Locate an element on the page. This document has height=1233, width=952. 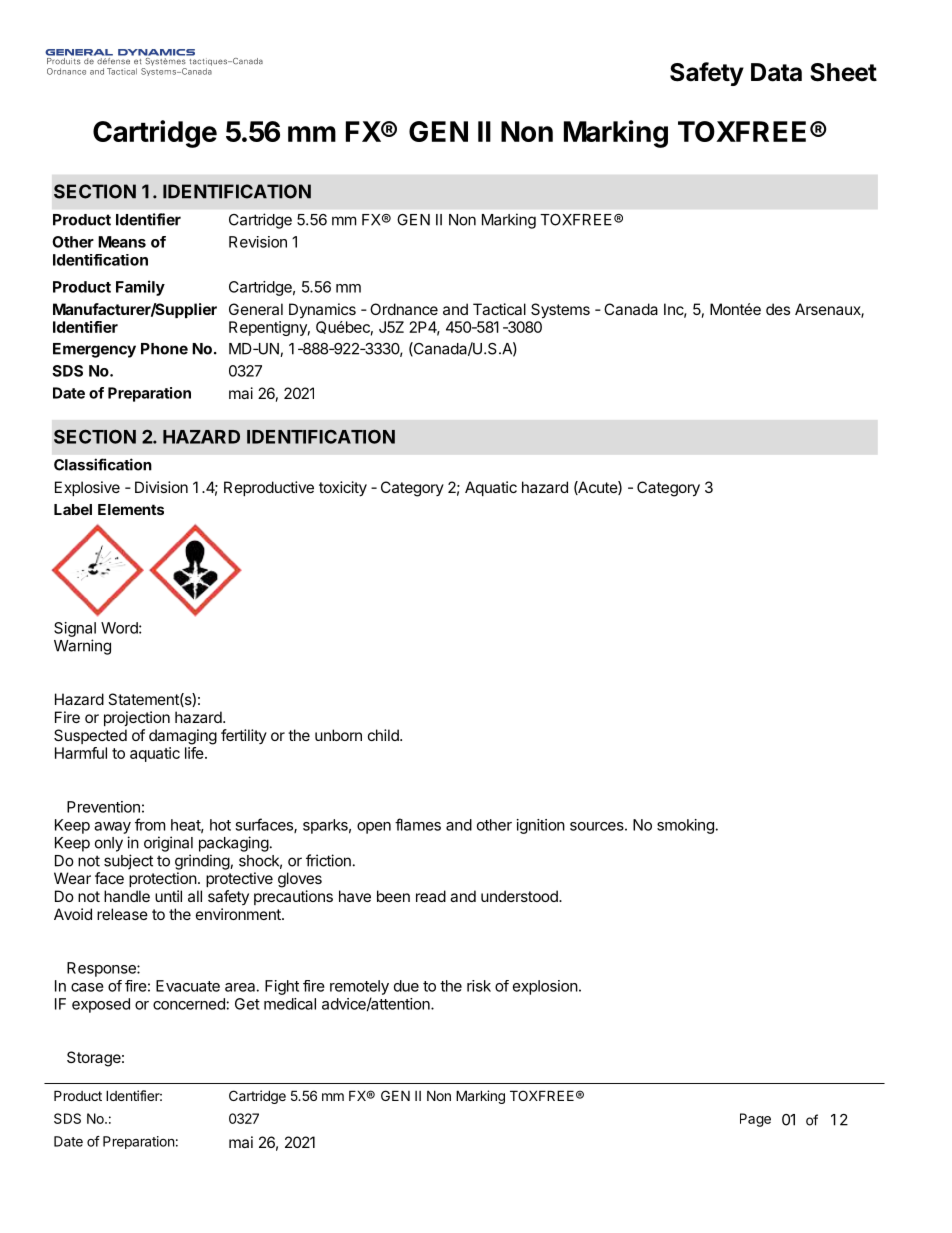
concerned is located at coordinates (189, 1004).
